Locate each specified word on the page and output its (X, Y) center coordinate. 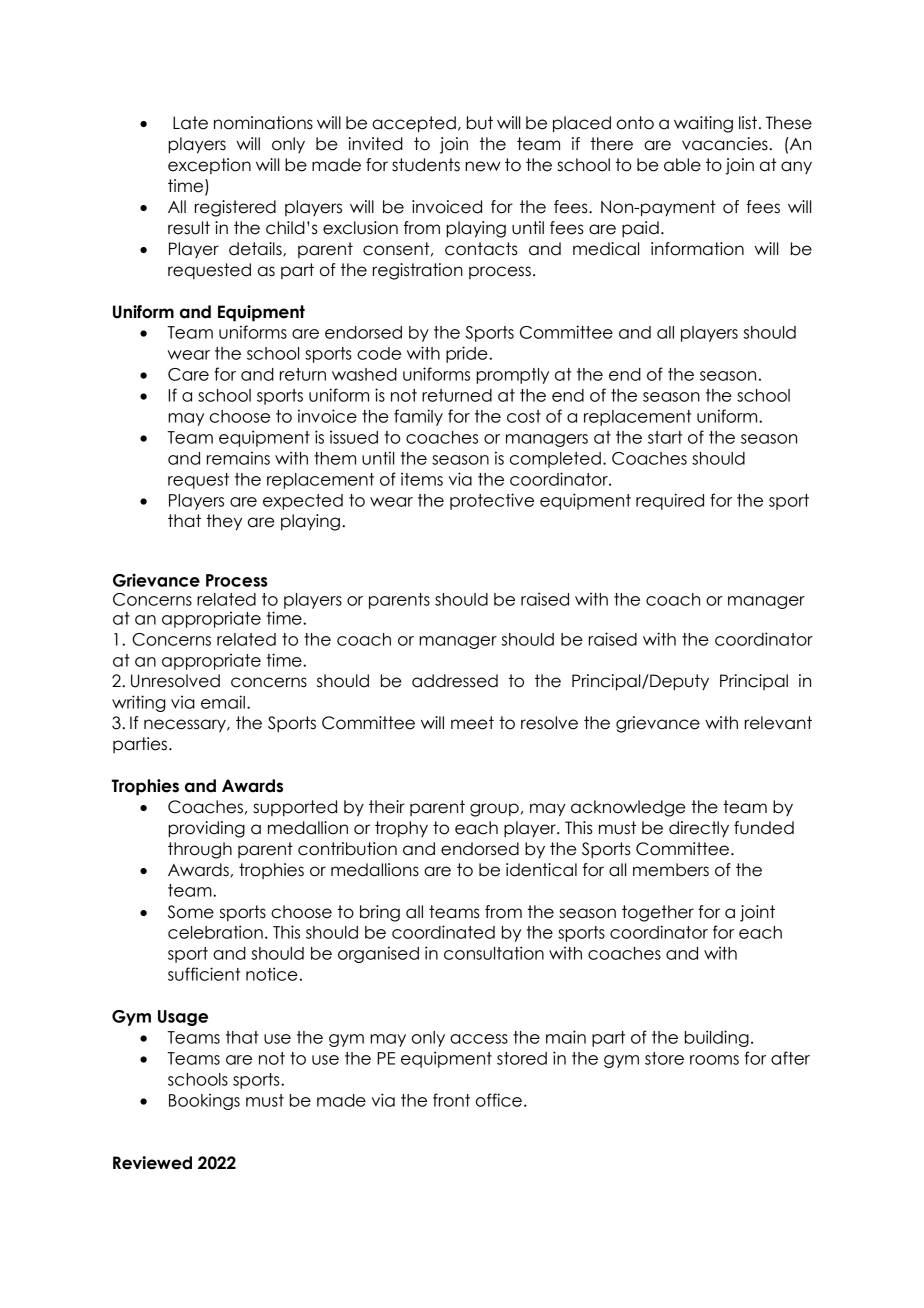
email (223, 702)
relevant (778, 723)
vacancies (726, 144)
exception (209, 166)
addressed (455, 681)
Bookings (204, 1101)
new (483, 166)
